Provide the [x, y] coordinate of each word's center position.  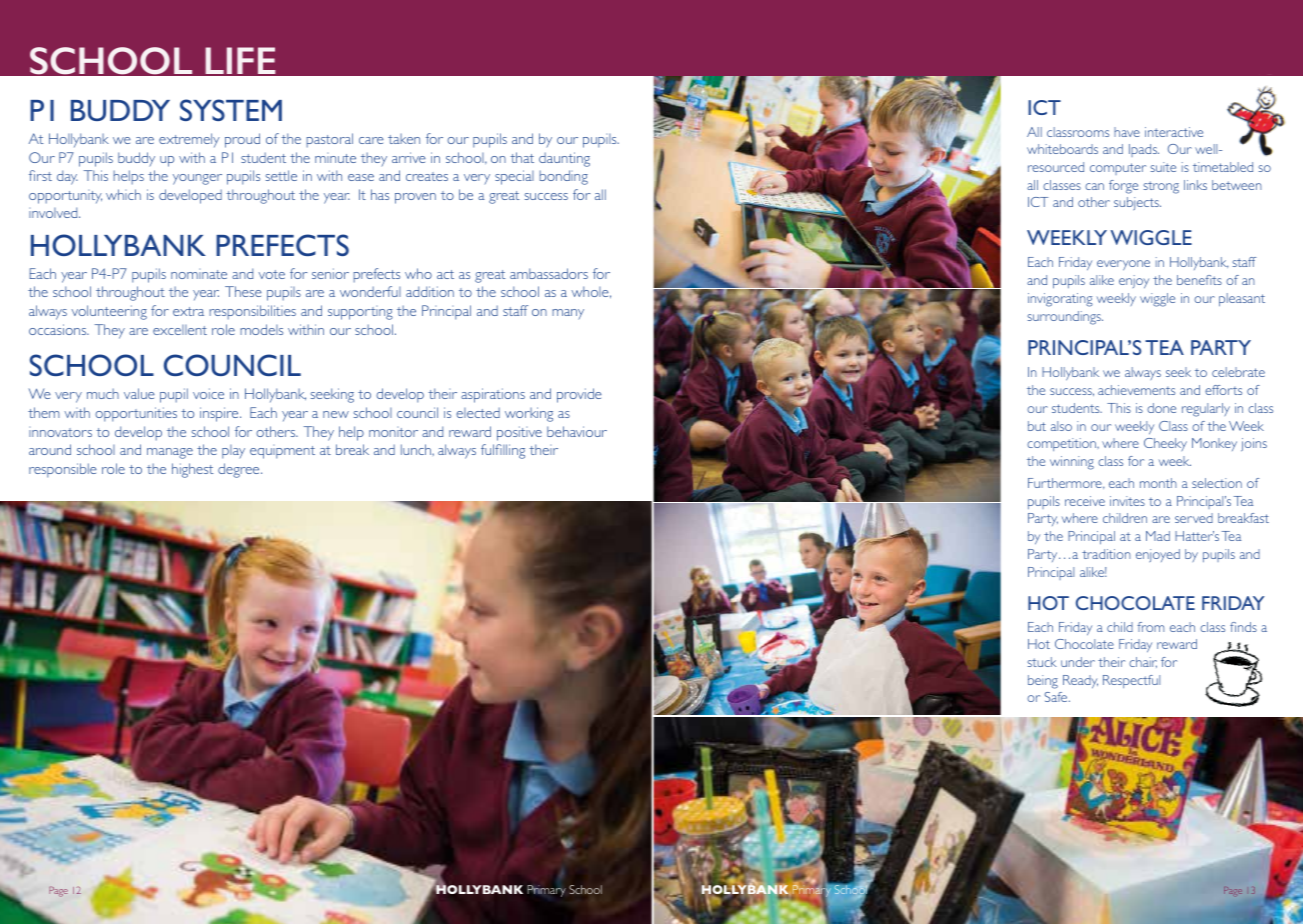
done [1161, 408]
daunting [564, 159]
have [1127, 132]
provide [579, 395]
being [1043, 682]
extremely [189, 140]
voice [208, 393]
